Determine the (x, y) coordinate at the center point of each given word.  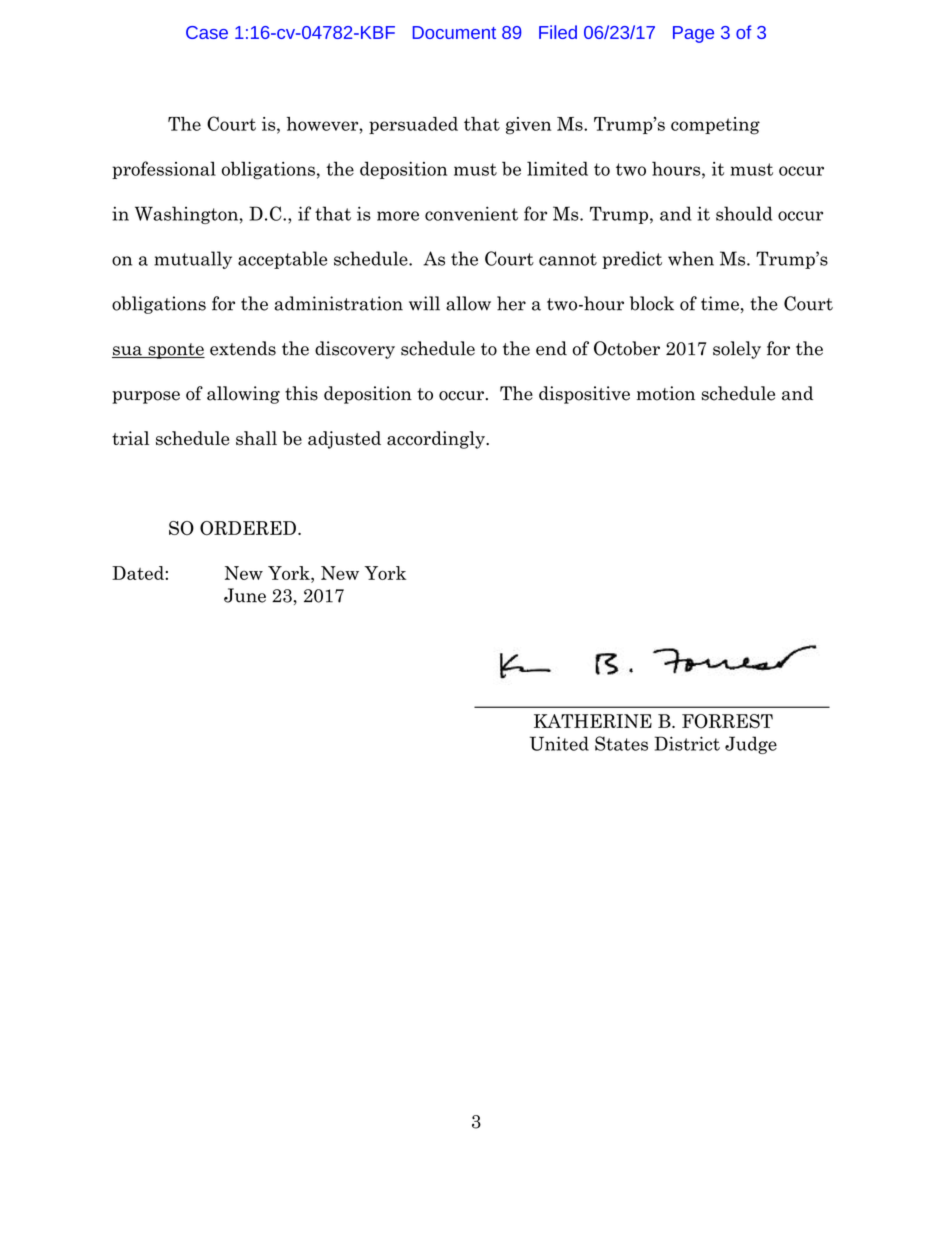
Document (454, 32)
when (691, 258)
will (424, 303)
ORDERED (248, 528)
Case (207, 32)
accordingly (437, 440)
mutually (193, 260)
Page (693, 34)
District (687, 743)
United (559, 743)
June (245, 595)
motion (666, 393)
